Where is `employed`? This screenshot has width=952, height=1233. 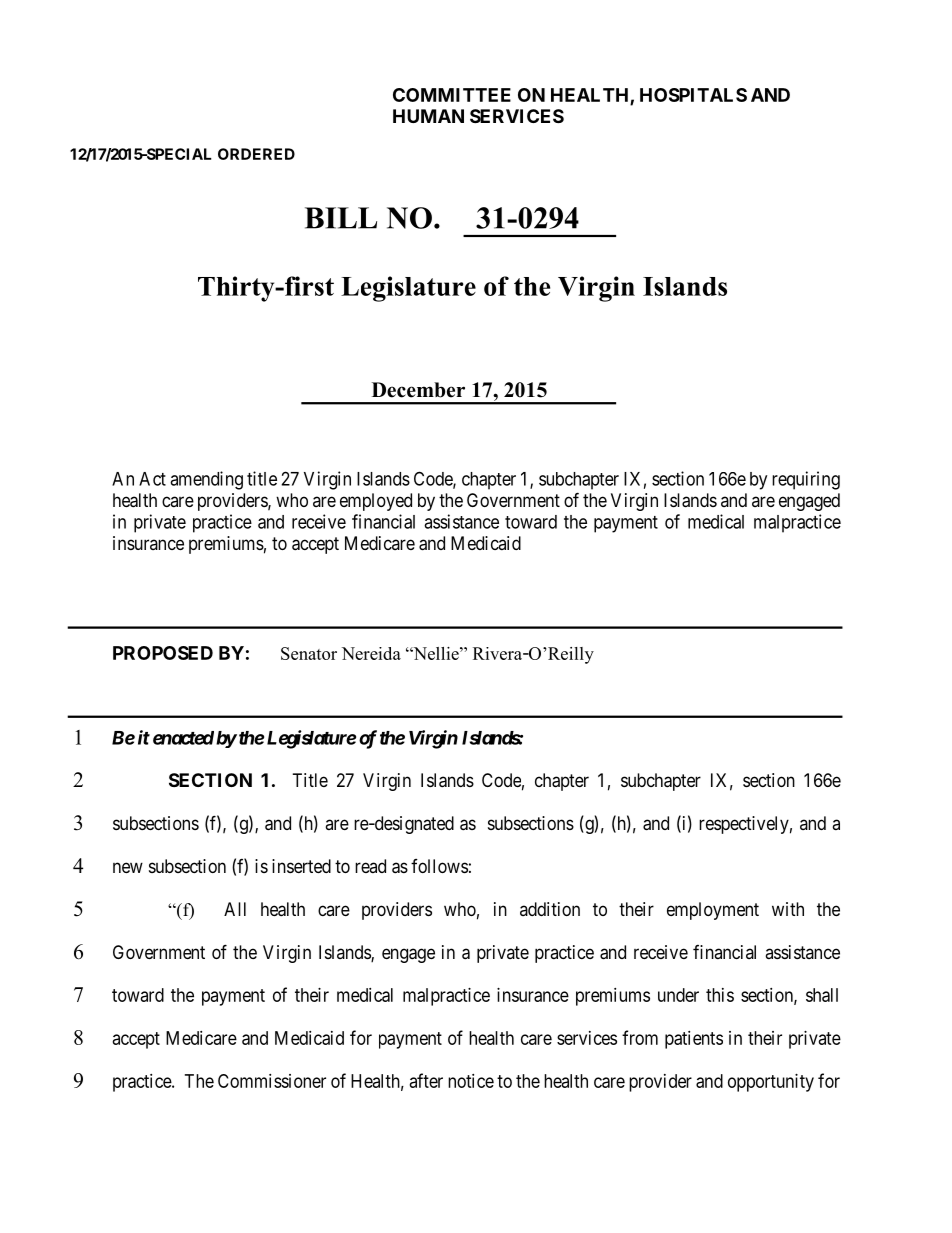 employed is located at coordinates (376, 502).
